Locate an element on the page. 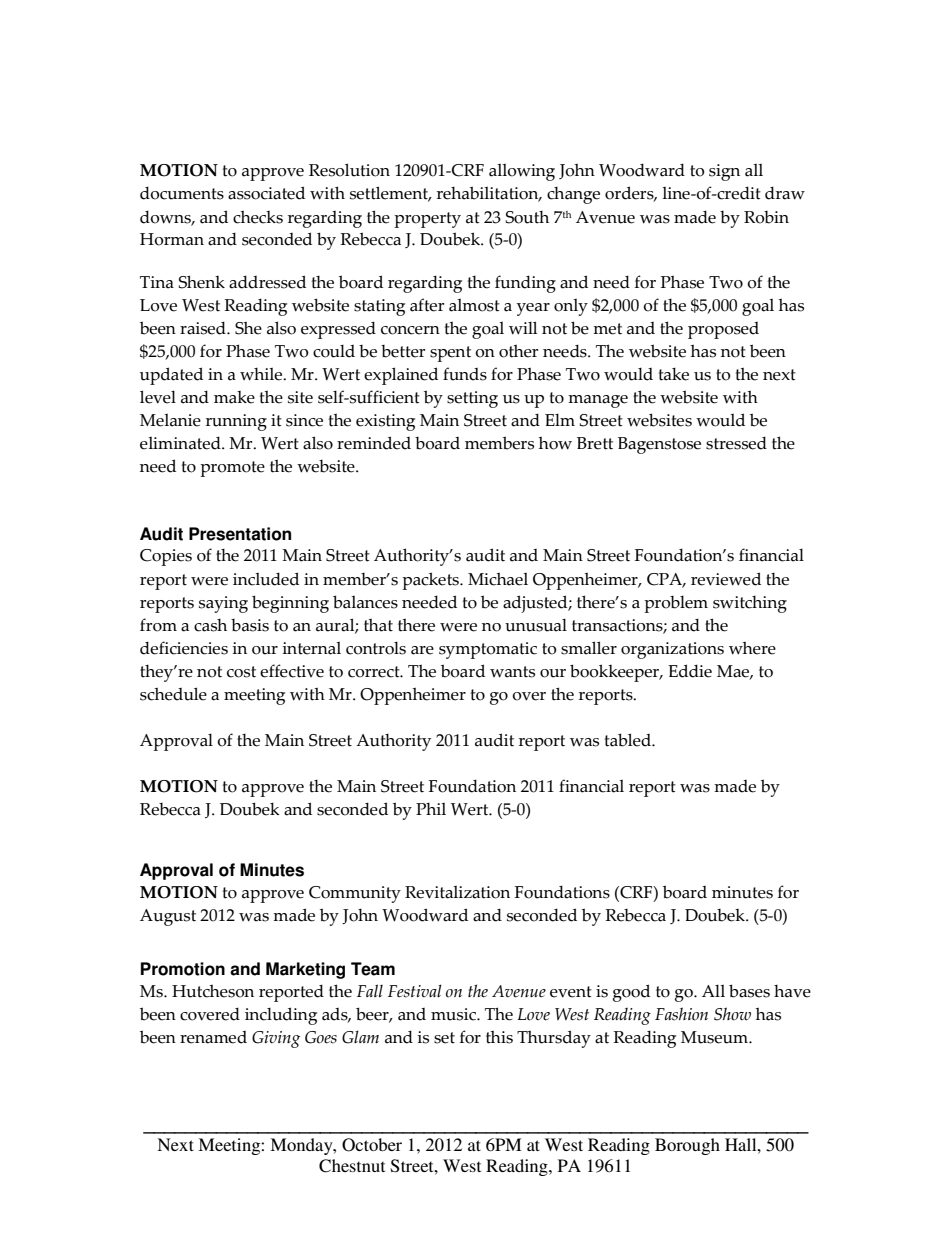 Image resolution: width=952 pixels, height=1233 pixels. checks is located at coordinates (258, 217).
